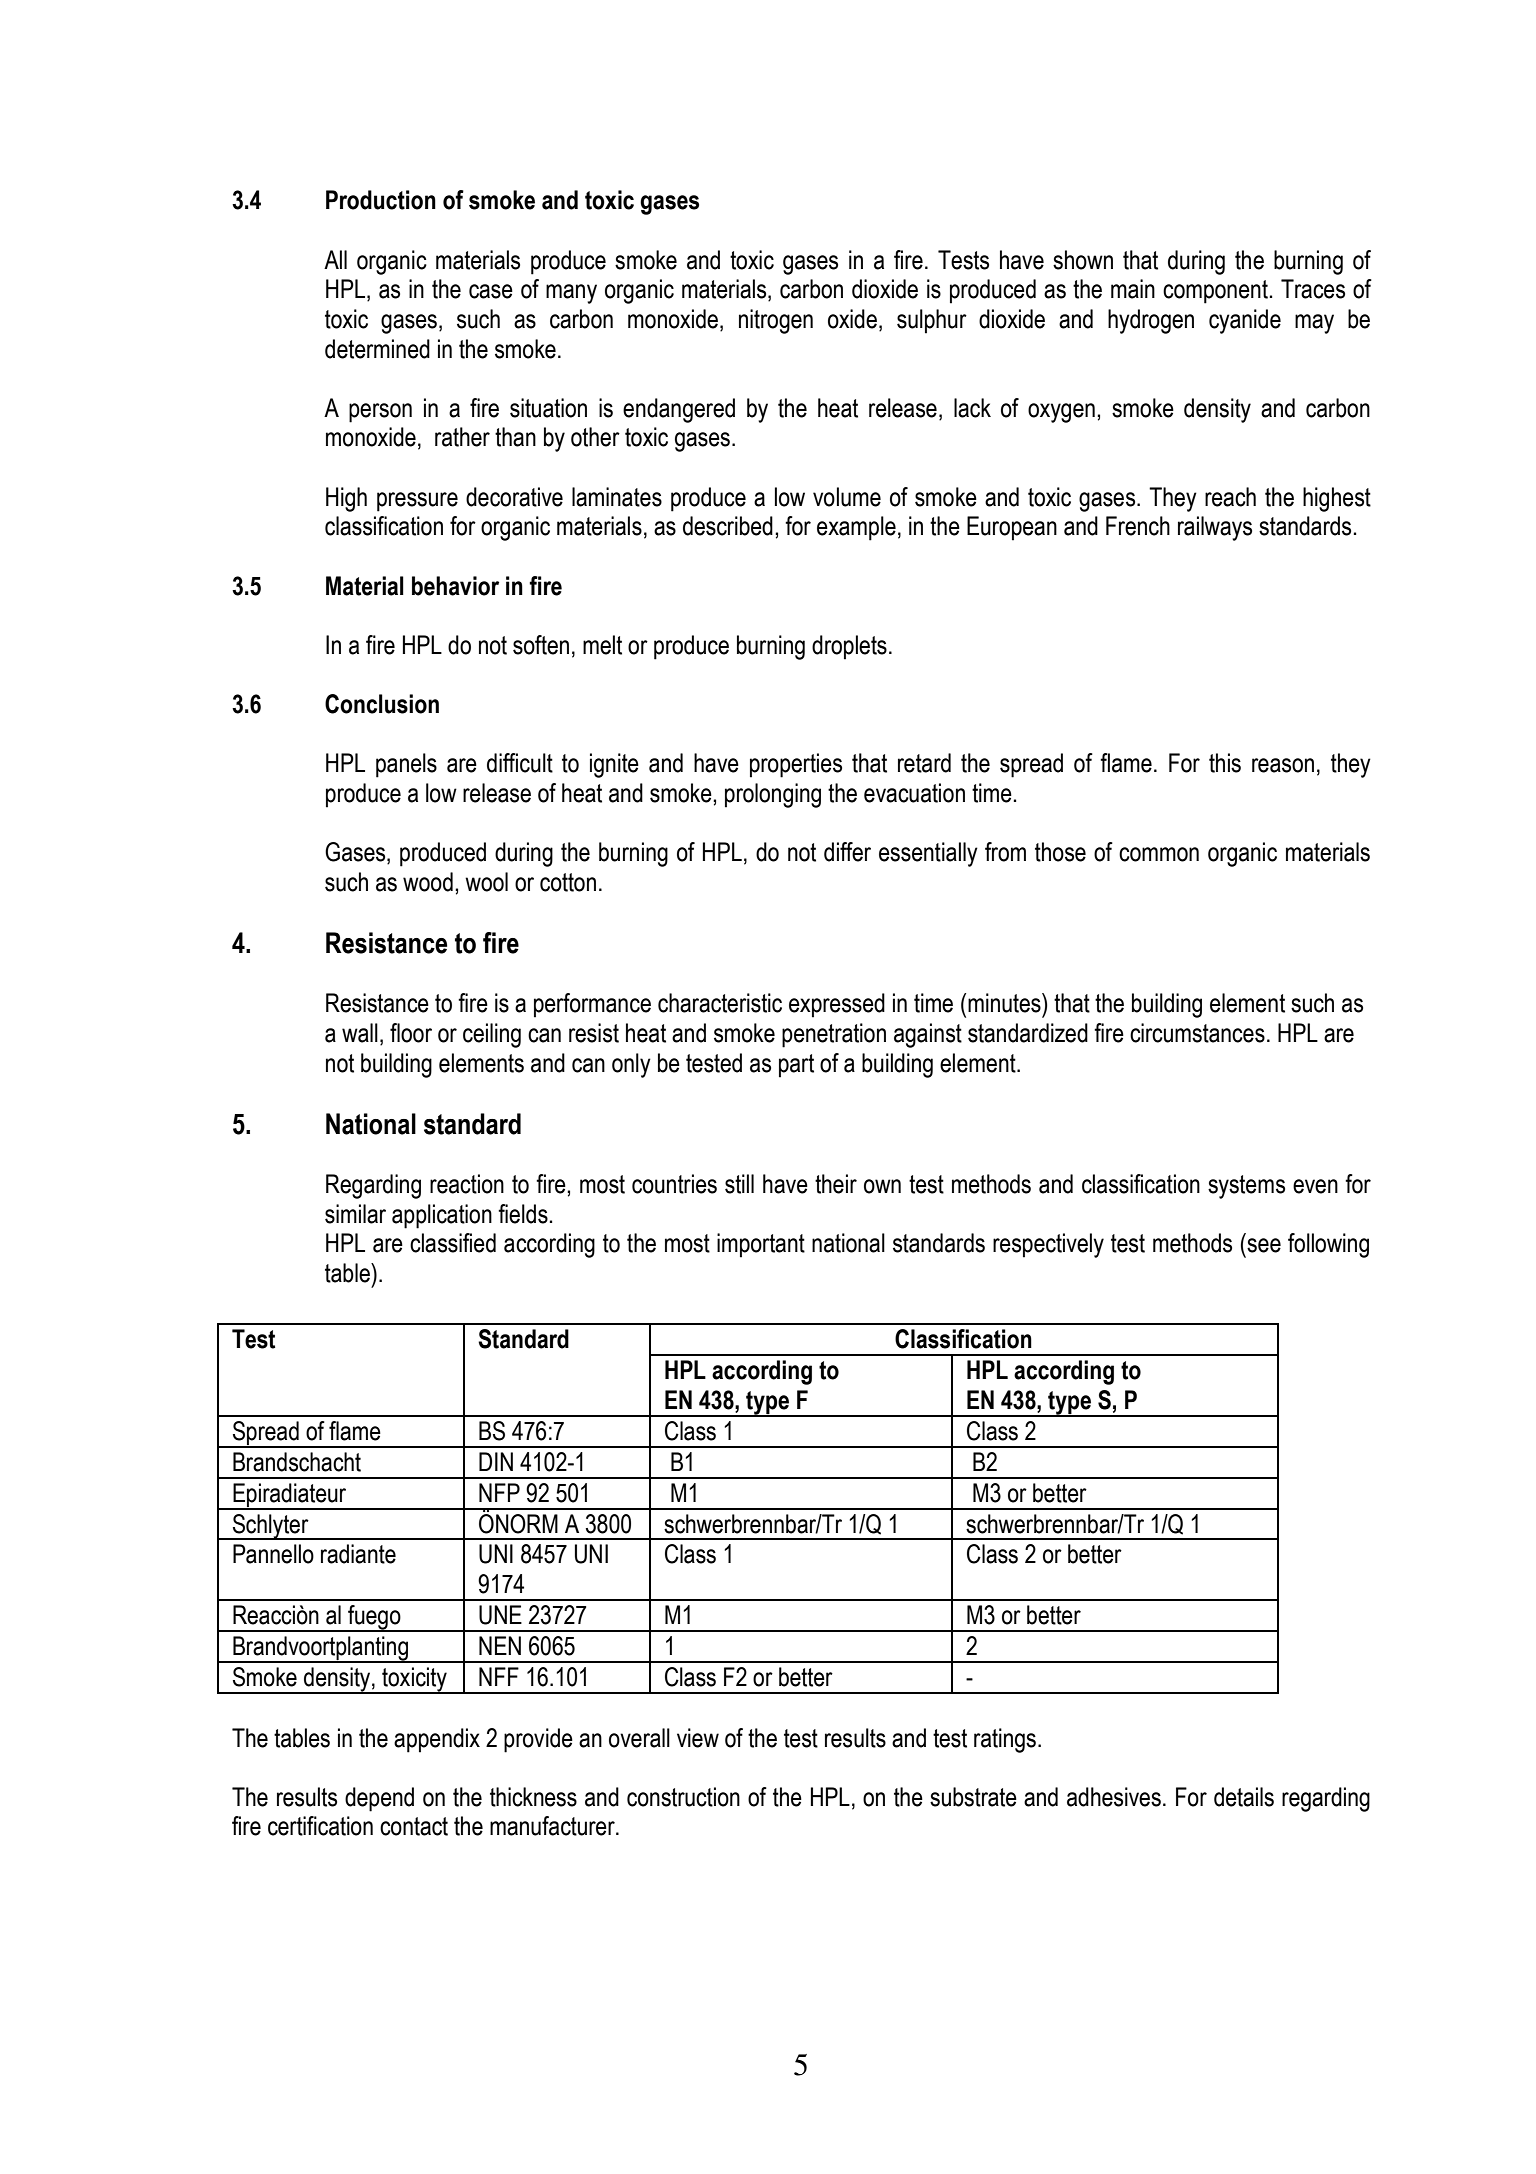 This document has height=2174, width=1536. Describe the element at coordinates (776, 321) in the document. I see `nitrogen` at that location.
